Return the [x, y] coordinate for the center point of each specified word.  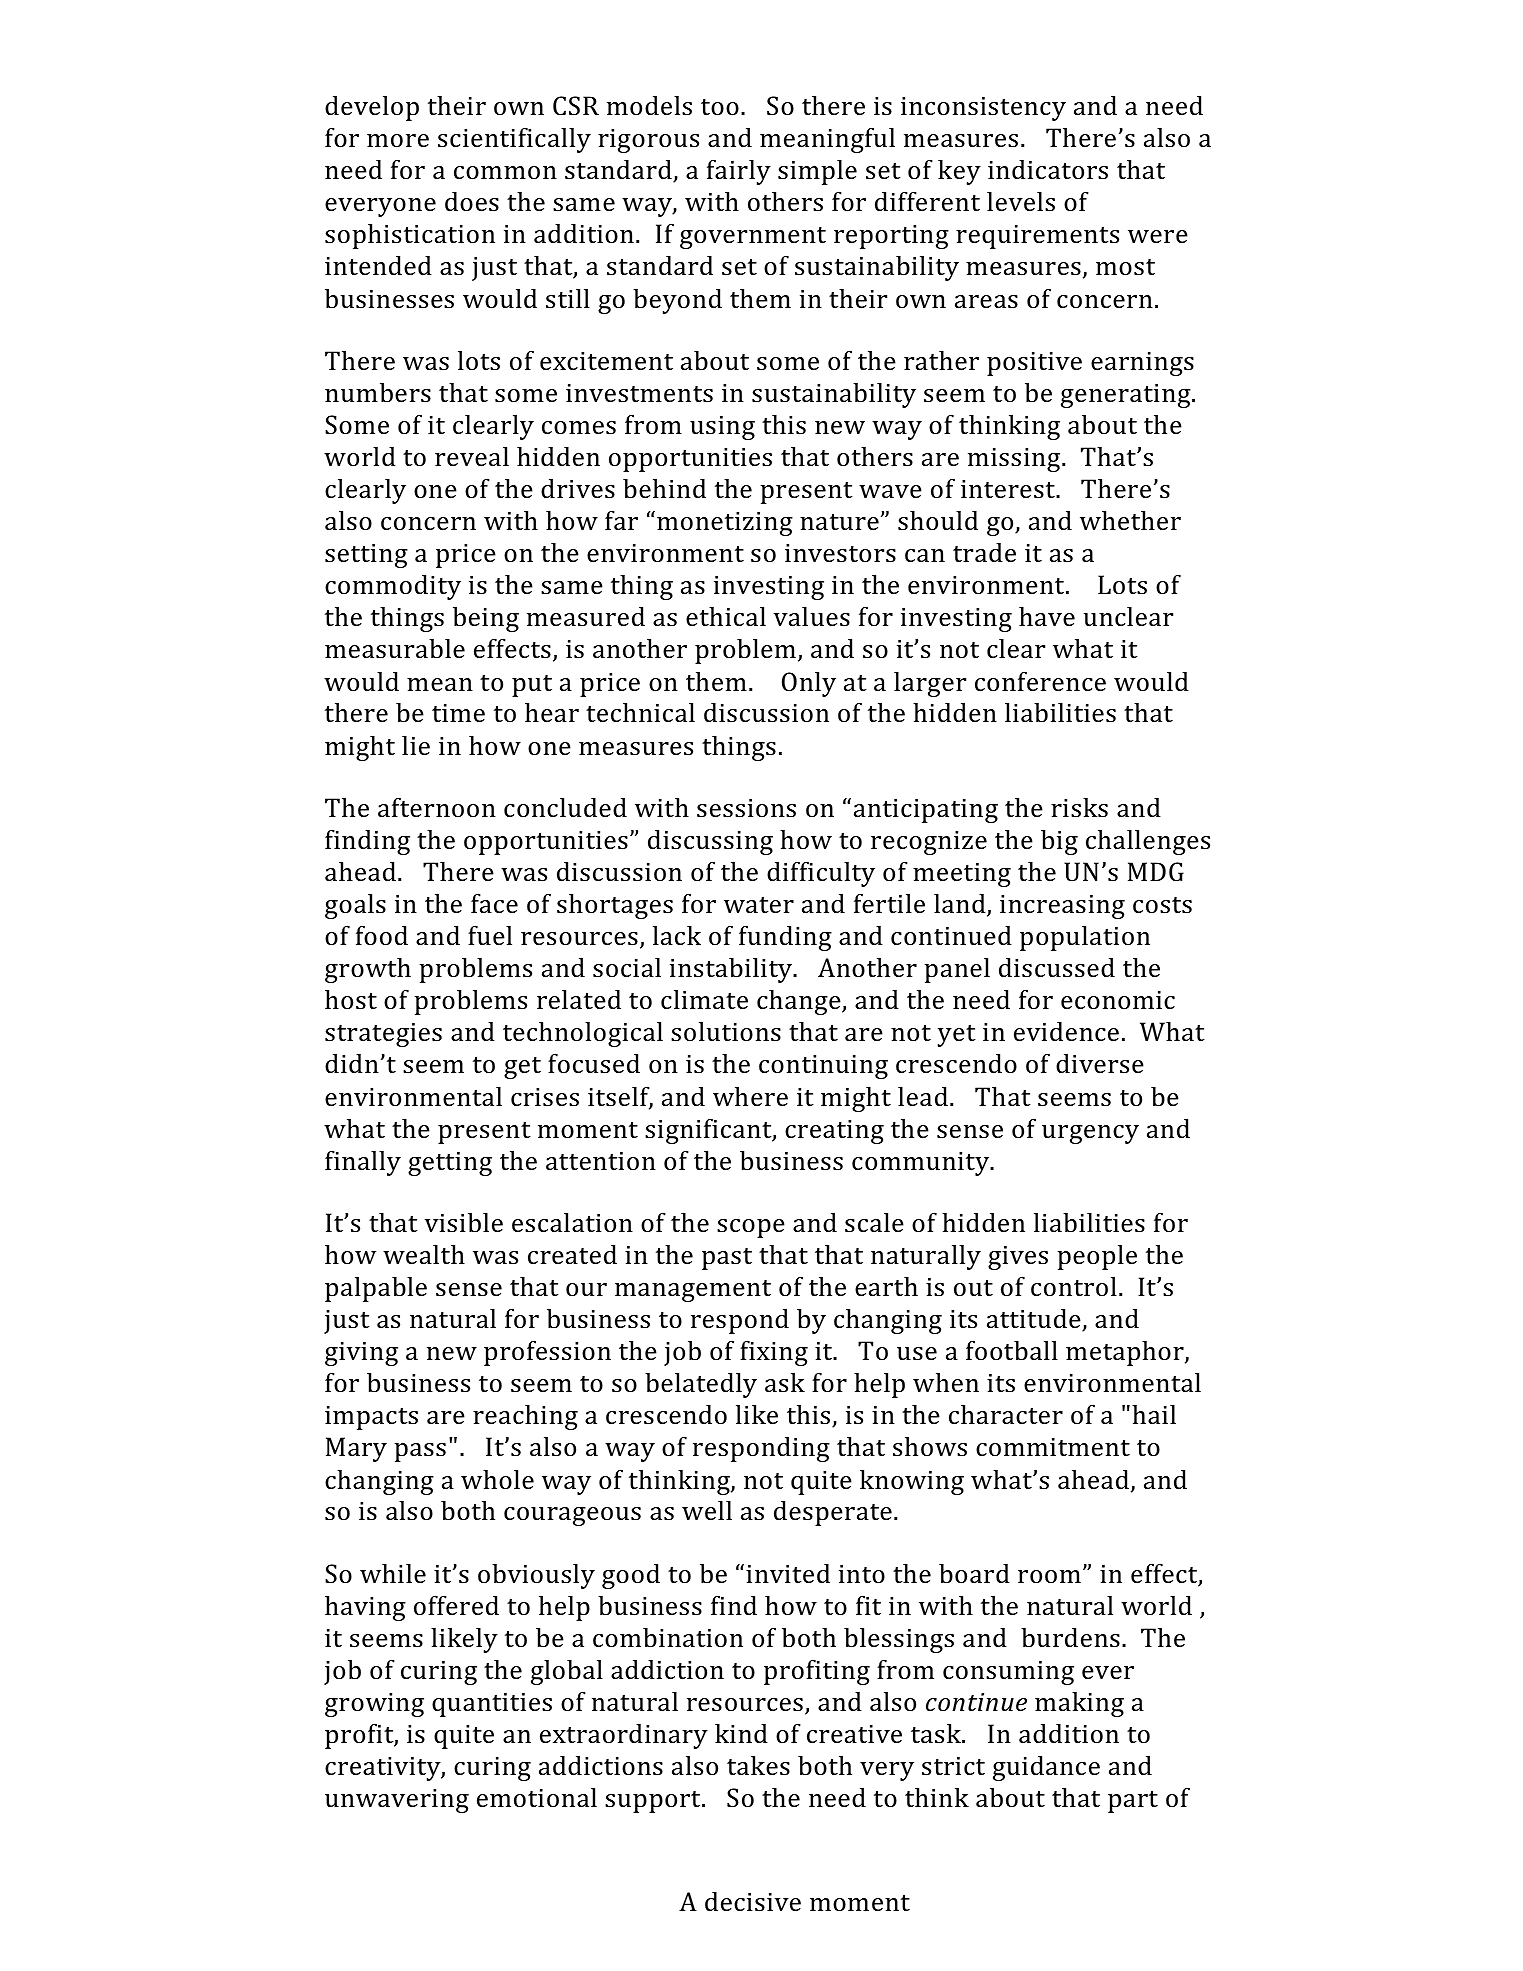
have [1047, 616]
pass [420, 1452]
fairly [739, 172]
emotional [537, 1797]
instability [732, 970]
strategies [383, 1035]
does [472, 202]
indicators [1048, 169]
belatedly [701, 1385]
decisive [753, 1902]
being [486, 619]
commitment [1053, 1447]
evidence [1066, 1031]
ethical [726, 616]
